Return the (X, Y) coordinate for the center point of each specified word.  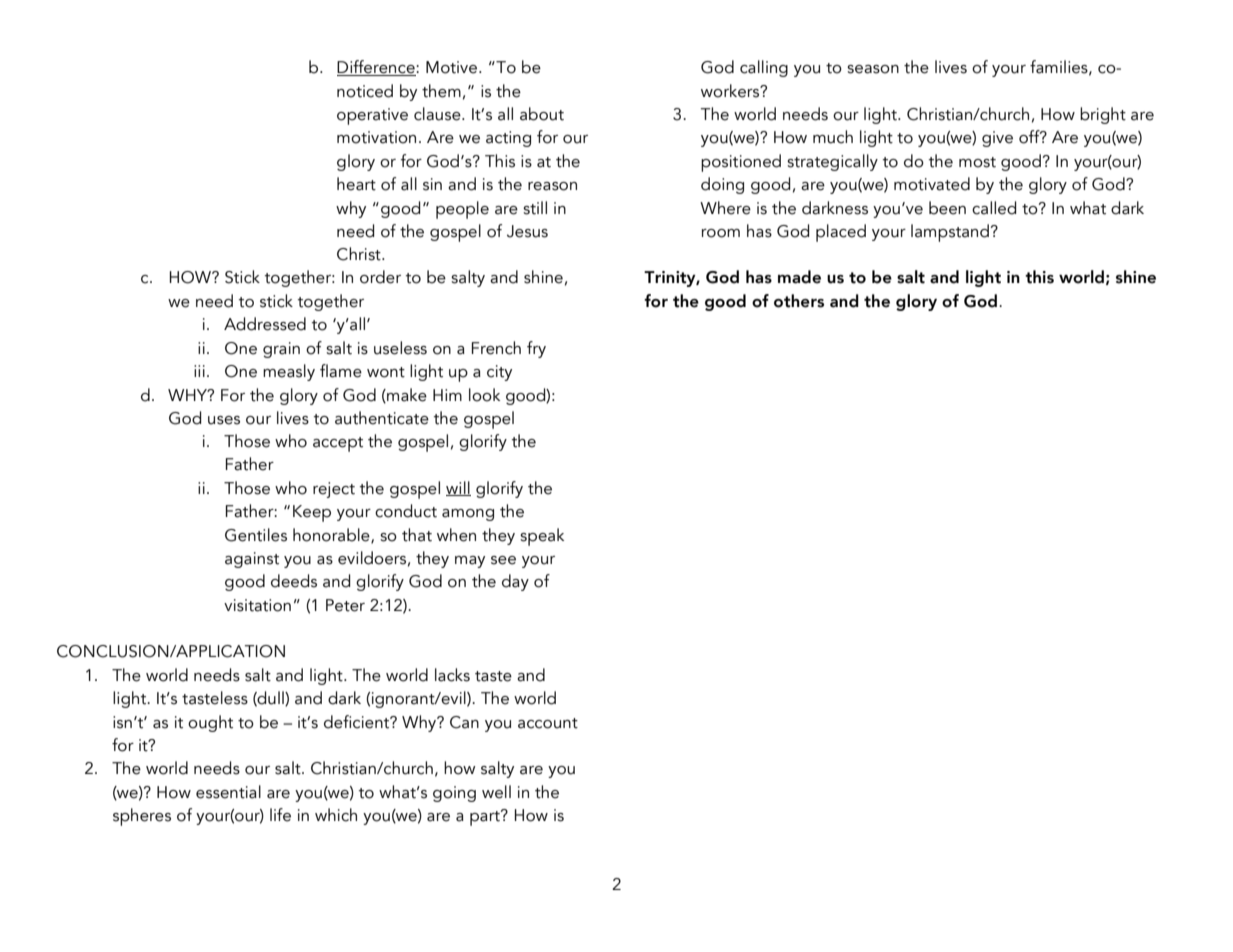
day (515, 582)
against (252, 560)
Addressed (265, 324)
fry (536, 349)
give (997, 139)
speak (542, 537)
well (496, 792)
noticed (365, 91)
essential (228, 792)
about (542, 114)
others (799, 301)
